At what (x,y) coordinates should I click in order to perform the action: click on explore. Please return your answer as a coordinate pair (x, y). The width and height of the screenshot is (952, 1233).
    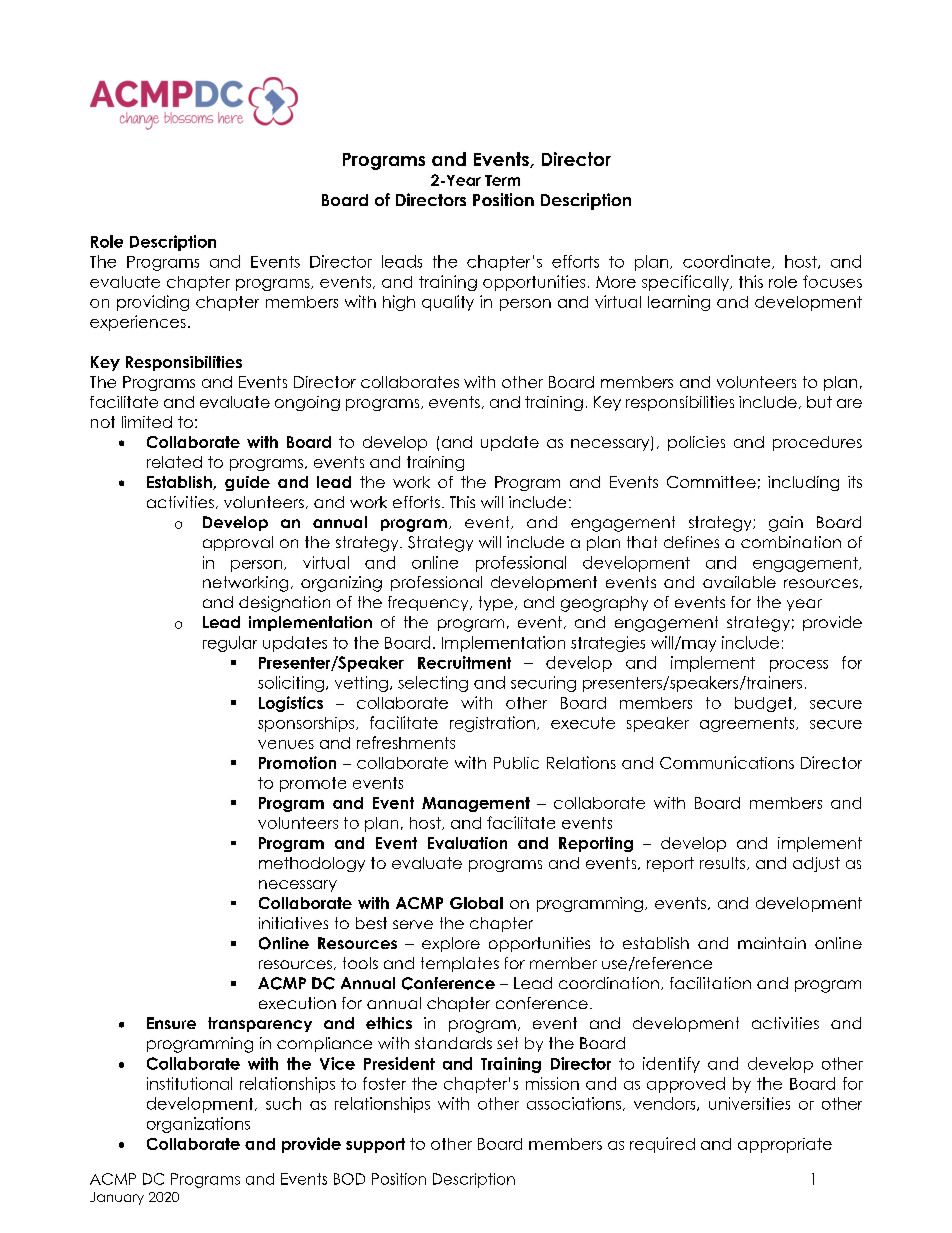
    Looking at the image, I should click on (451, 944).
